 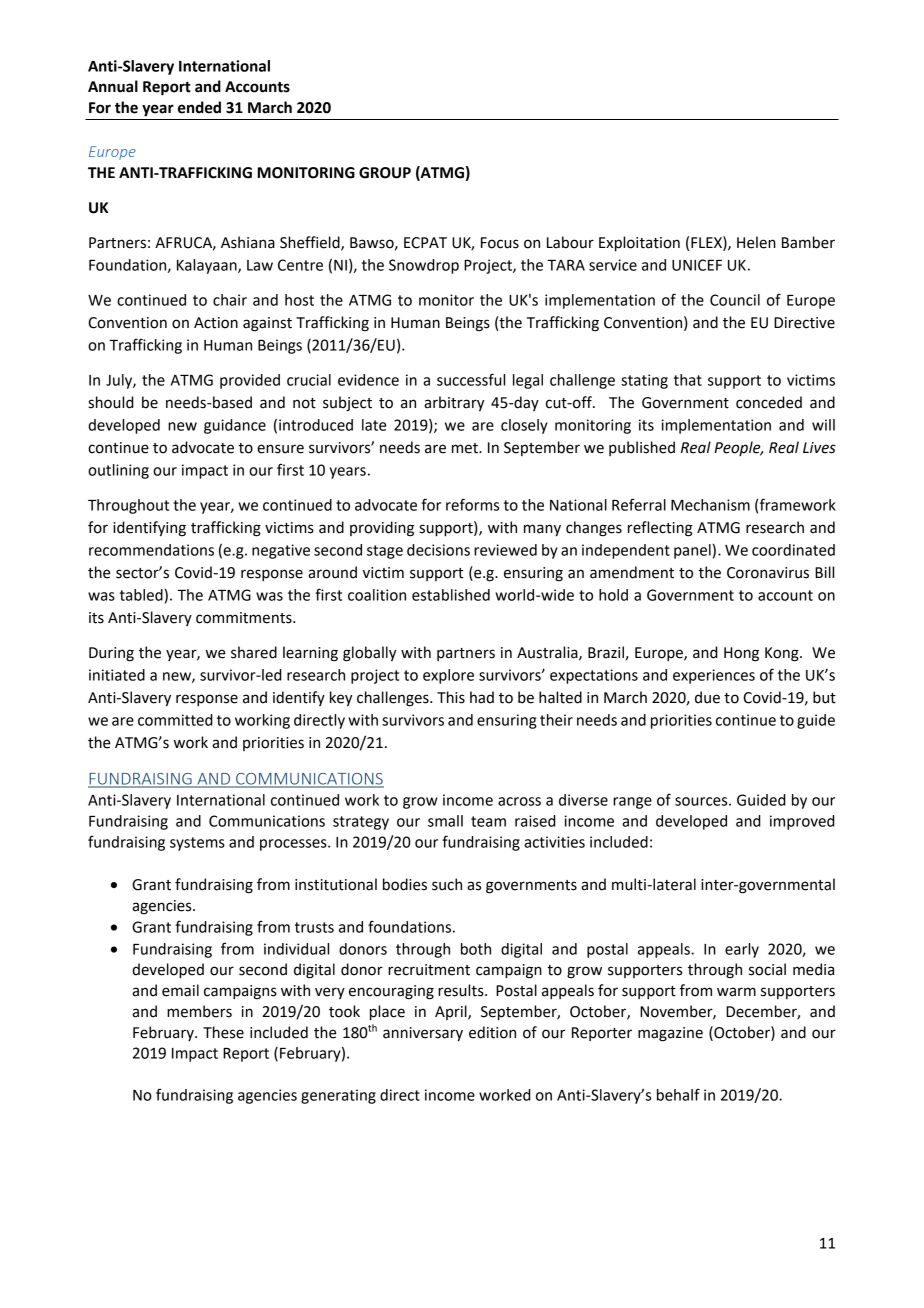 I want to click on established, so click(x=451, y=595).
